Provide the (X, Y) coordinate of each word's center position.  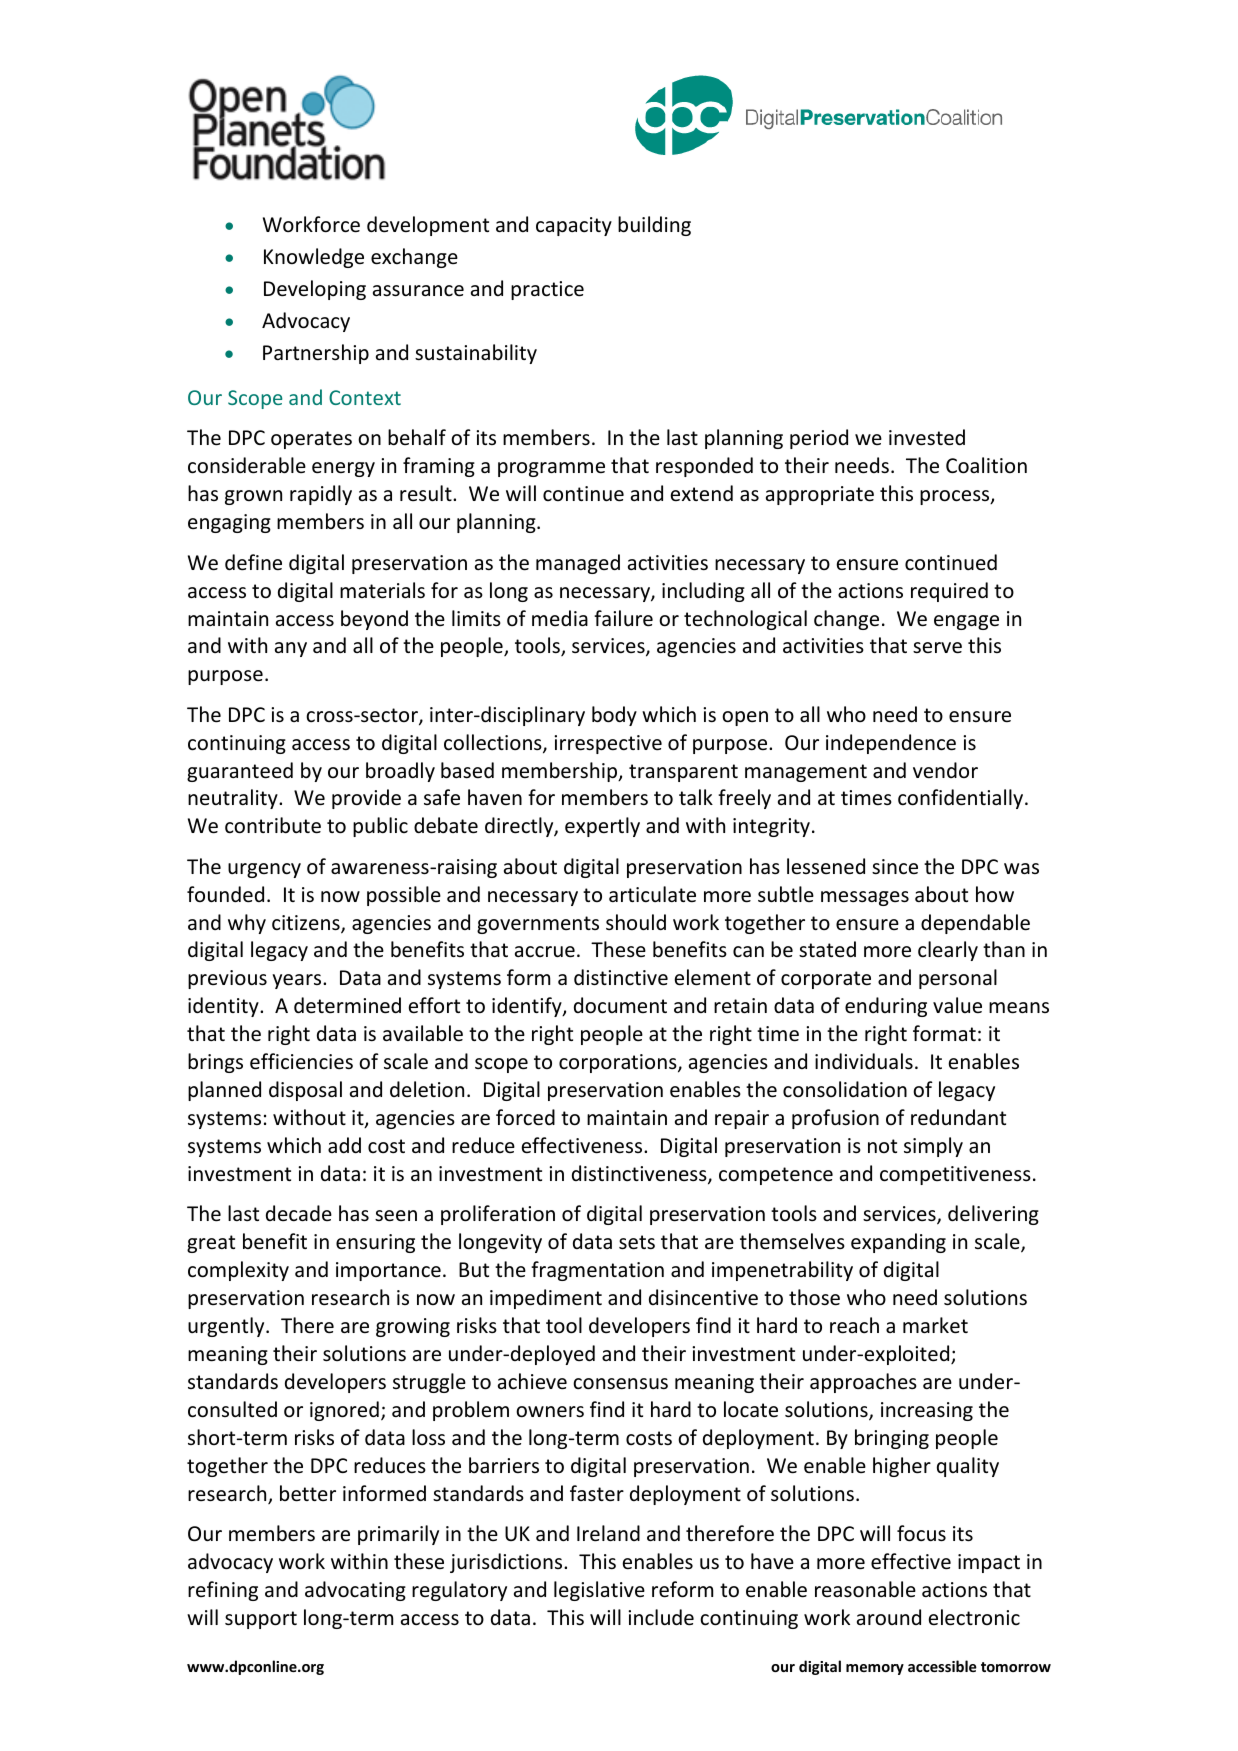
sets (637, 1242)
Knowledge (314, 258)
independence (891, 744)
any (291, 649)
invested (927, 437)
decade (299, 1213)
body (614, 716)
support (261, 1620)
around (889, 1617)
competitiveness (955, 1175)
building (654, 226)
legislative (599, 1591)
